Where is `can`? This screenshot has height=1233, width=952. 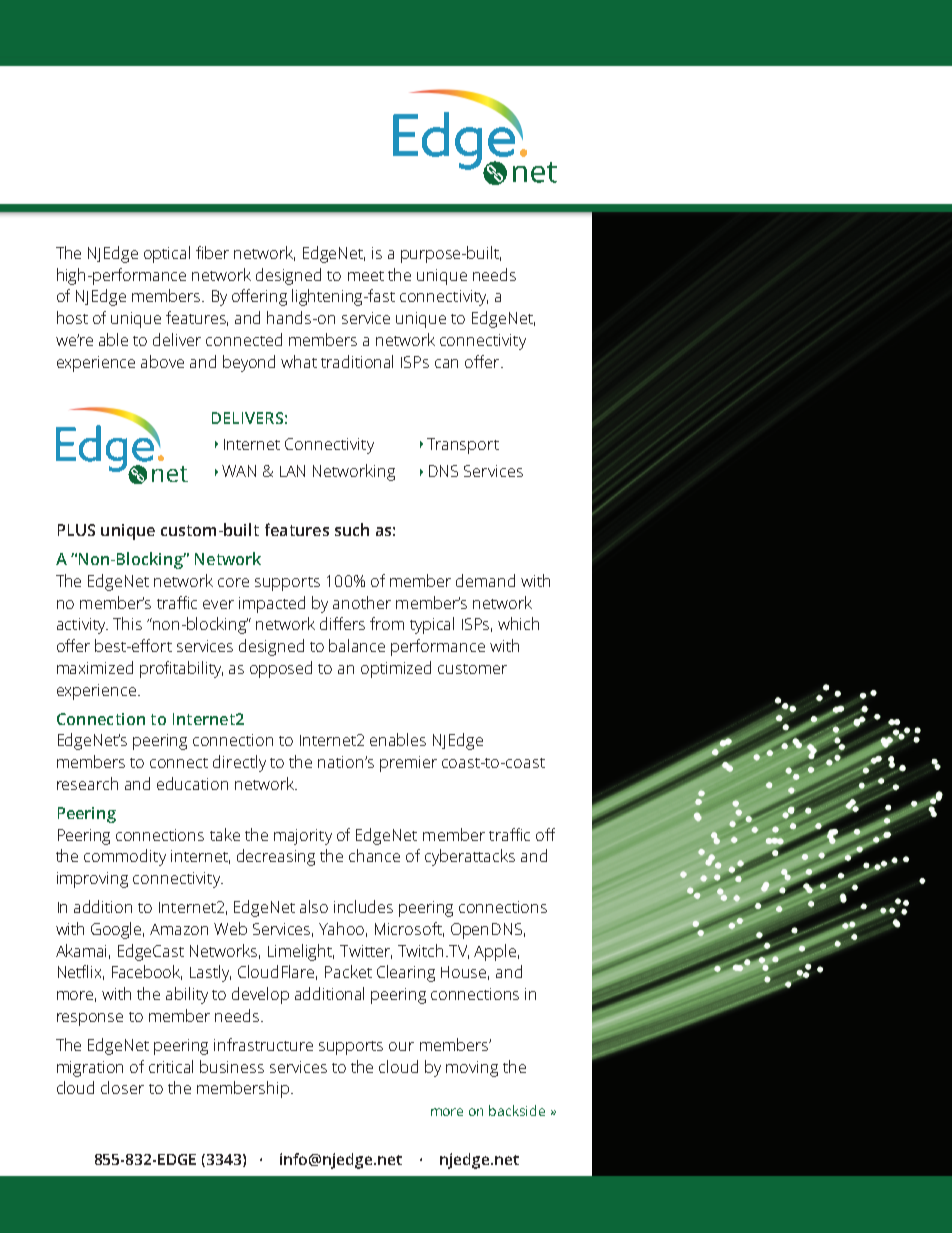
can is located at coordinates (446, 363).
